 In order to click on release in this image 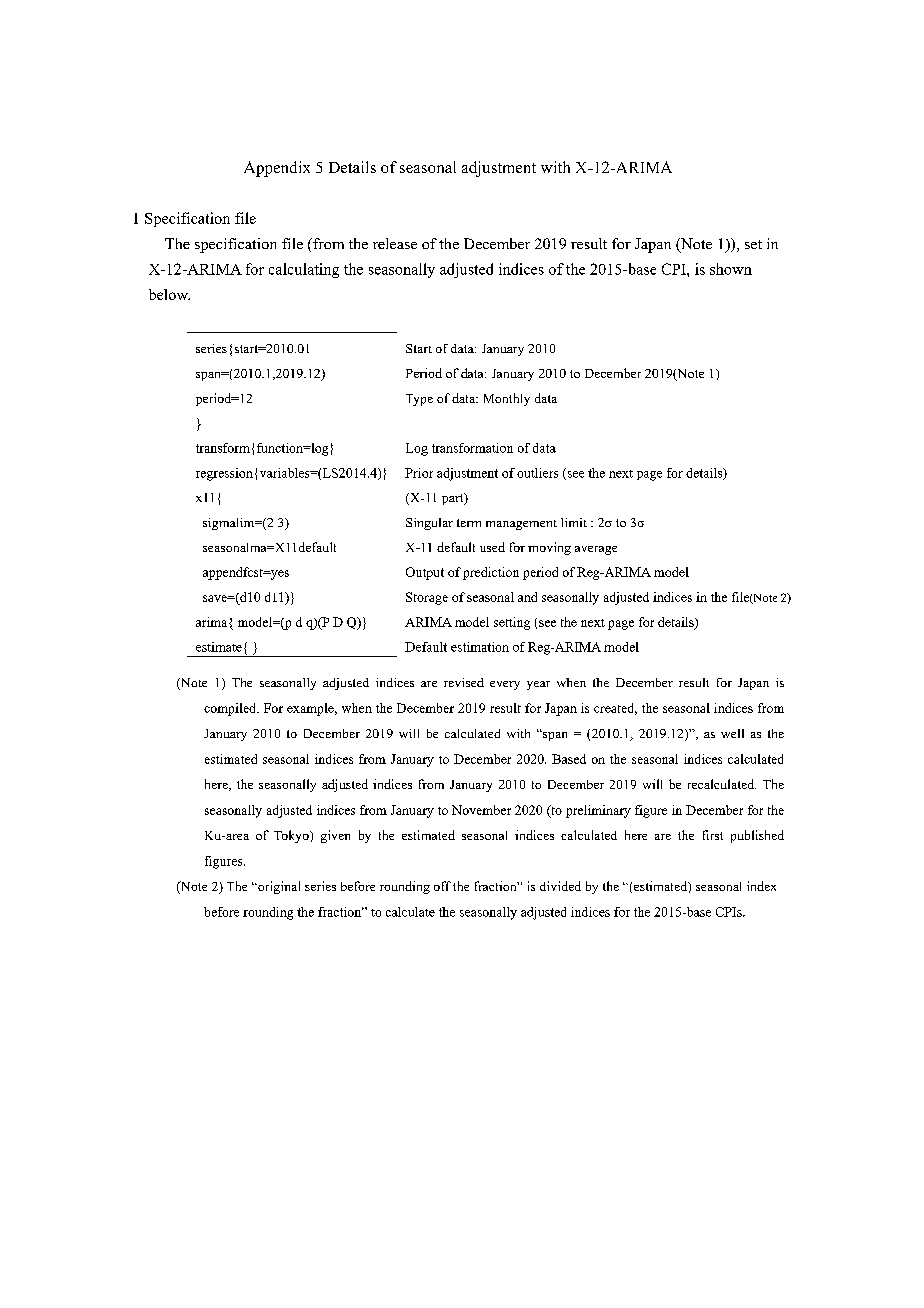, I will do `click(395, 243)`.
